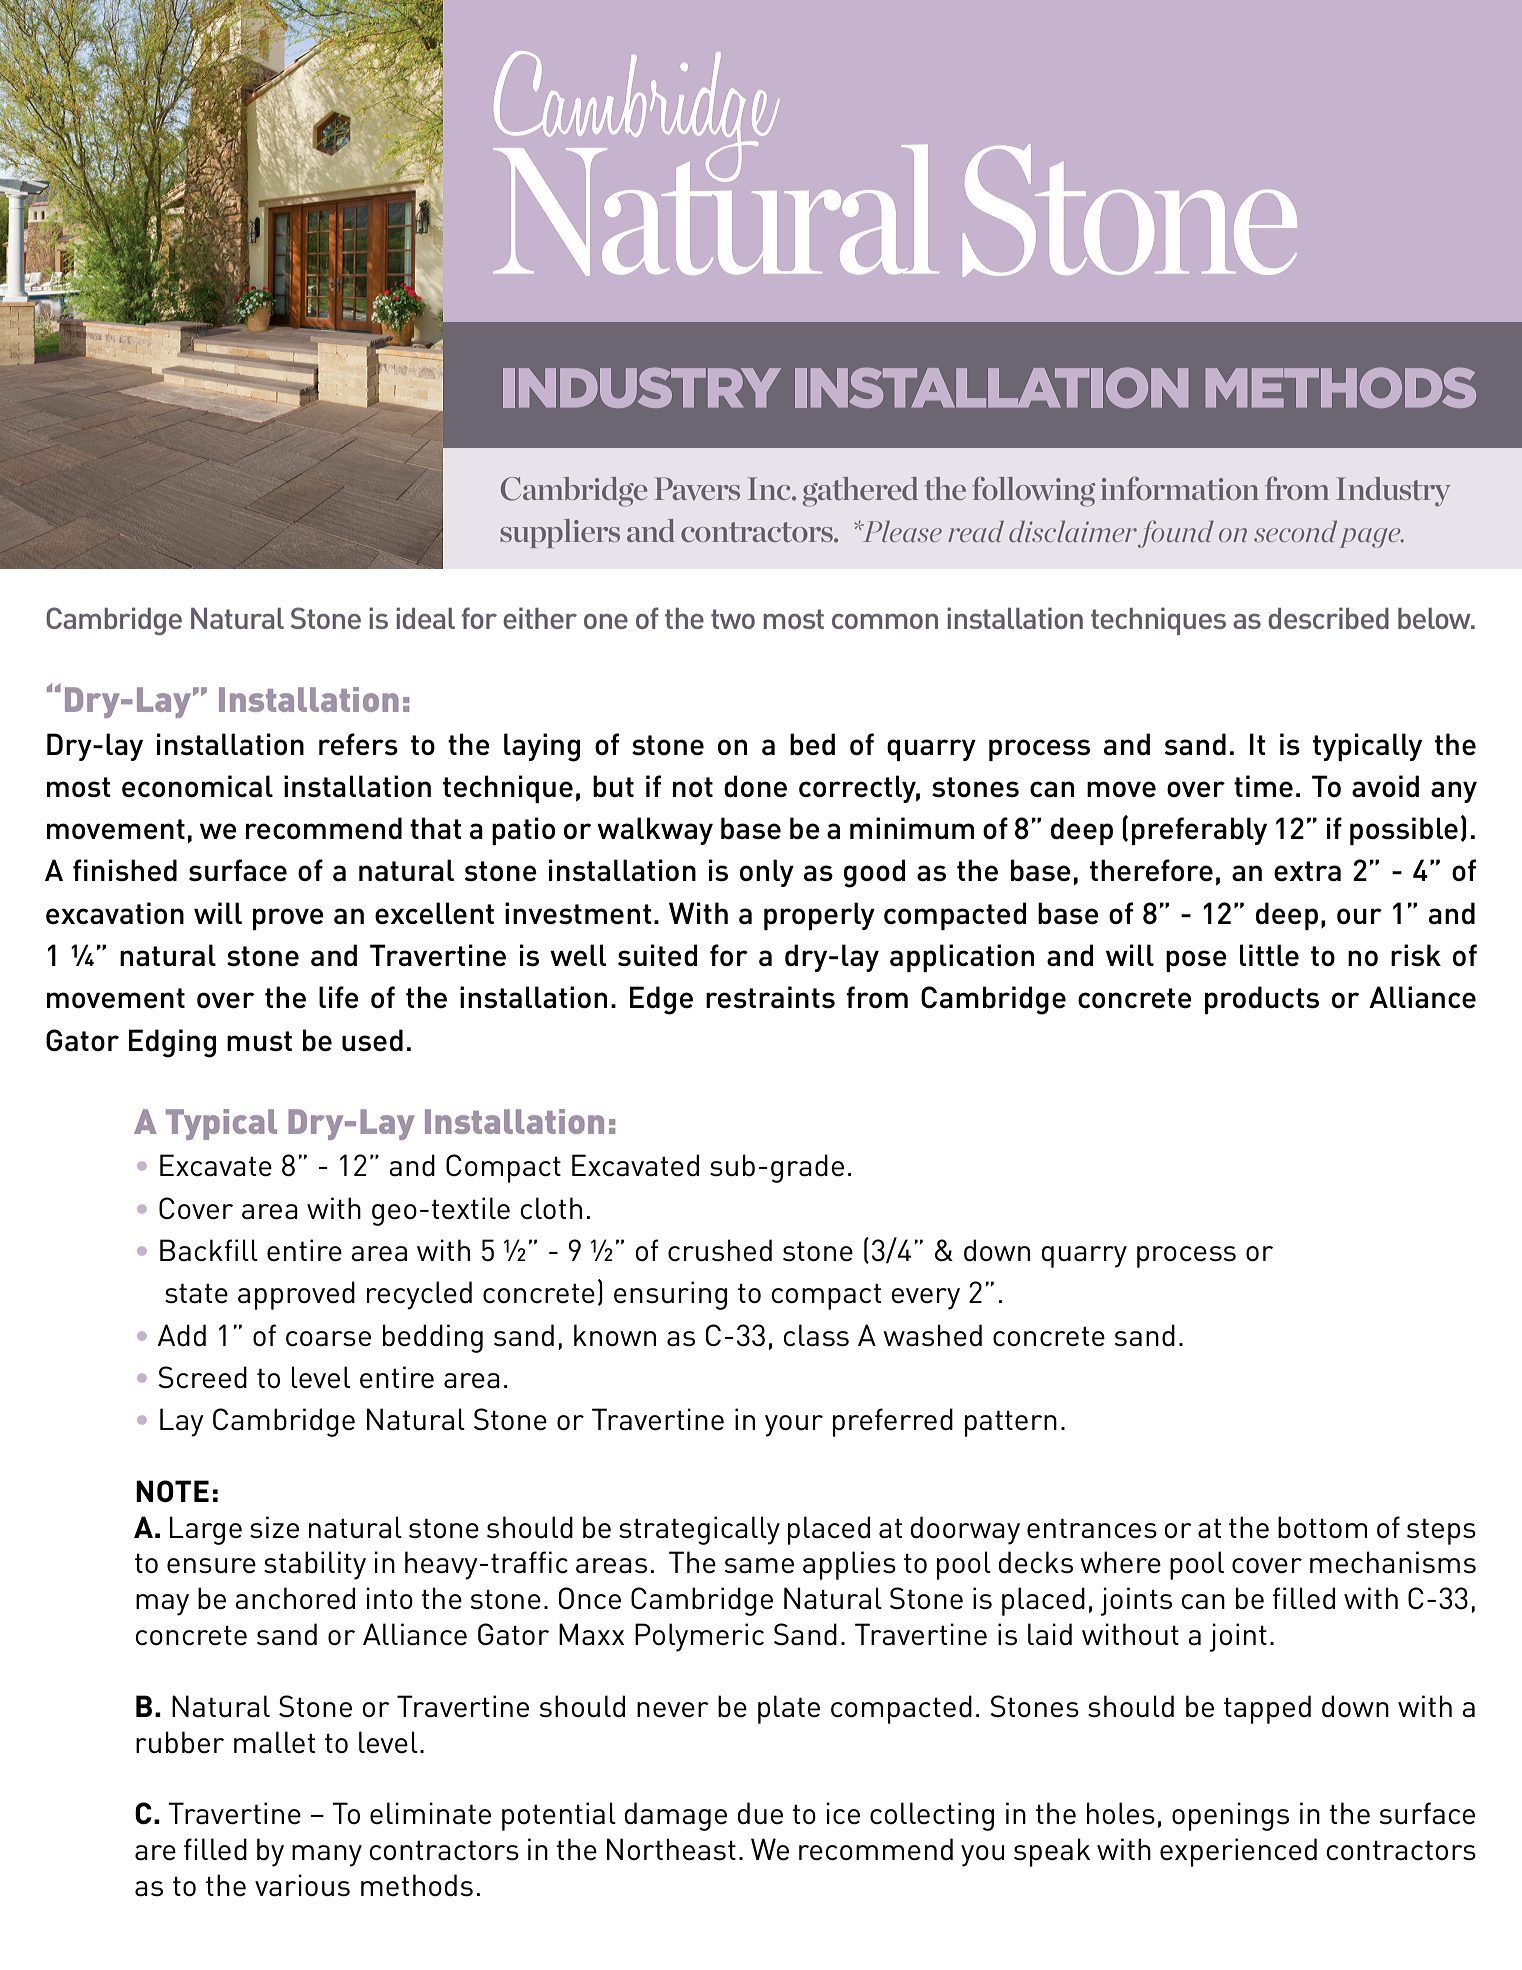  What do you see at coordinates (1238, 1852) in the document?
I see `experienced` at bounding box center [1238, 1852].
